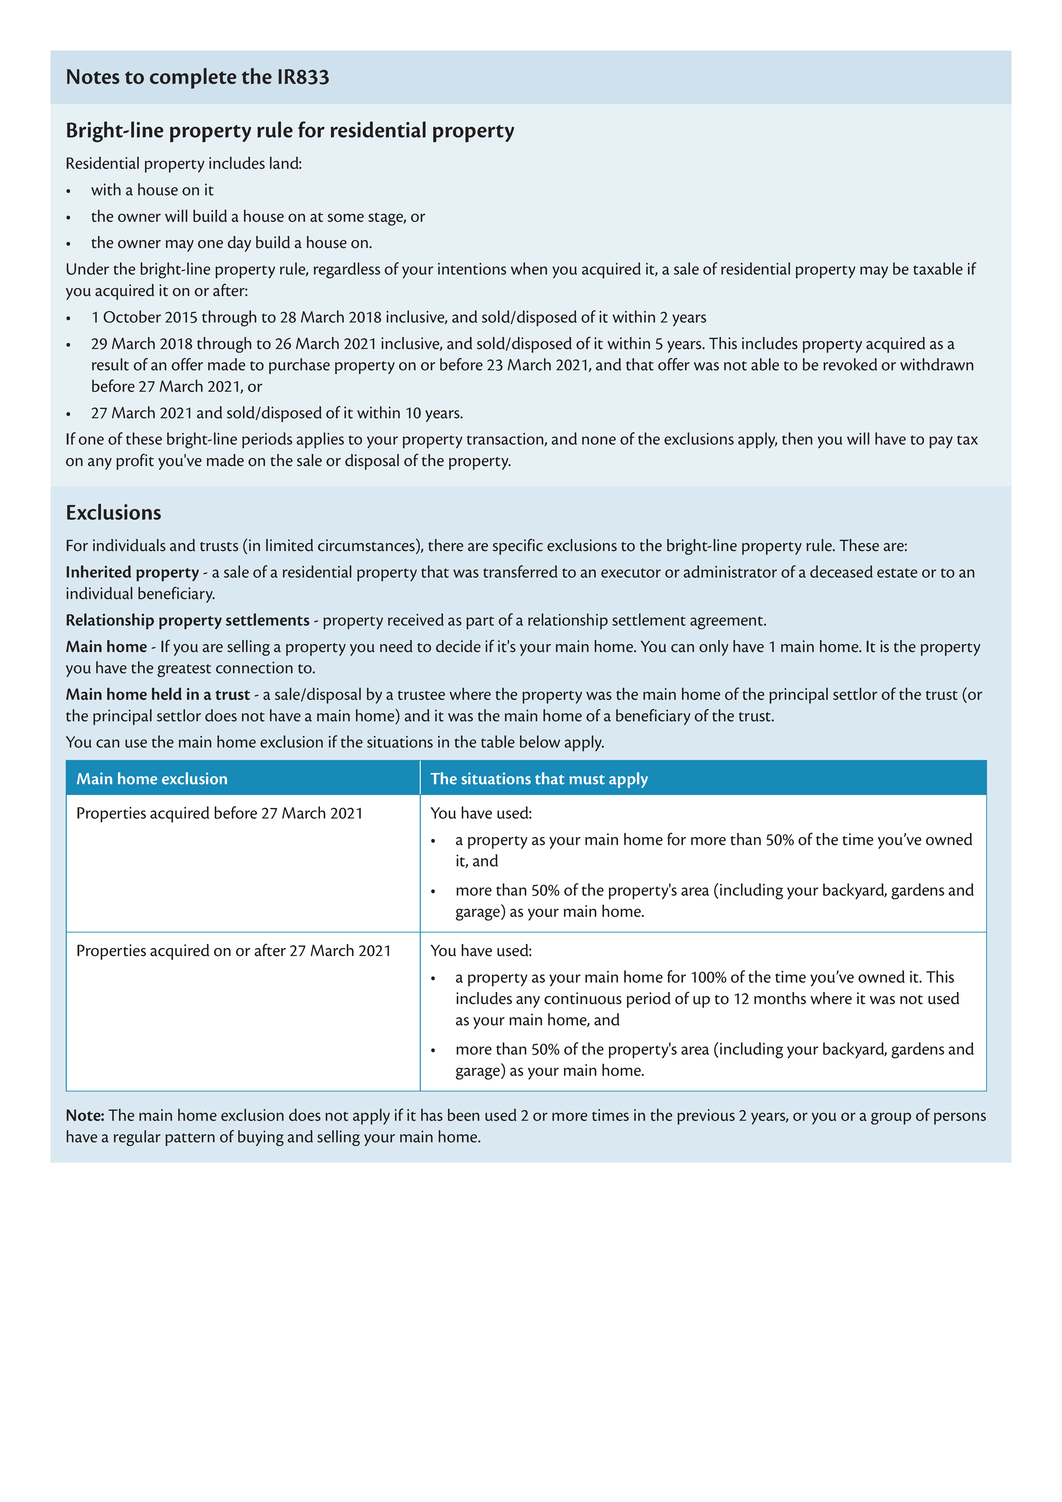 Image resolution: width=1062 pixels, height=1502 pixels. I want to click on only, so click(713, 648).
